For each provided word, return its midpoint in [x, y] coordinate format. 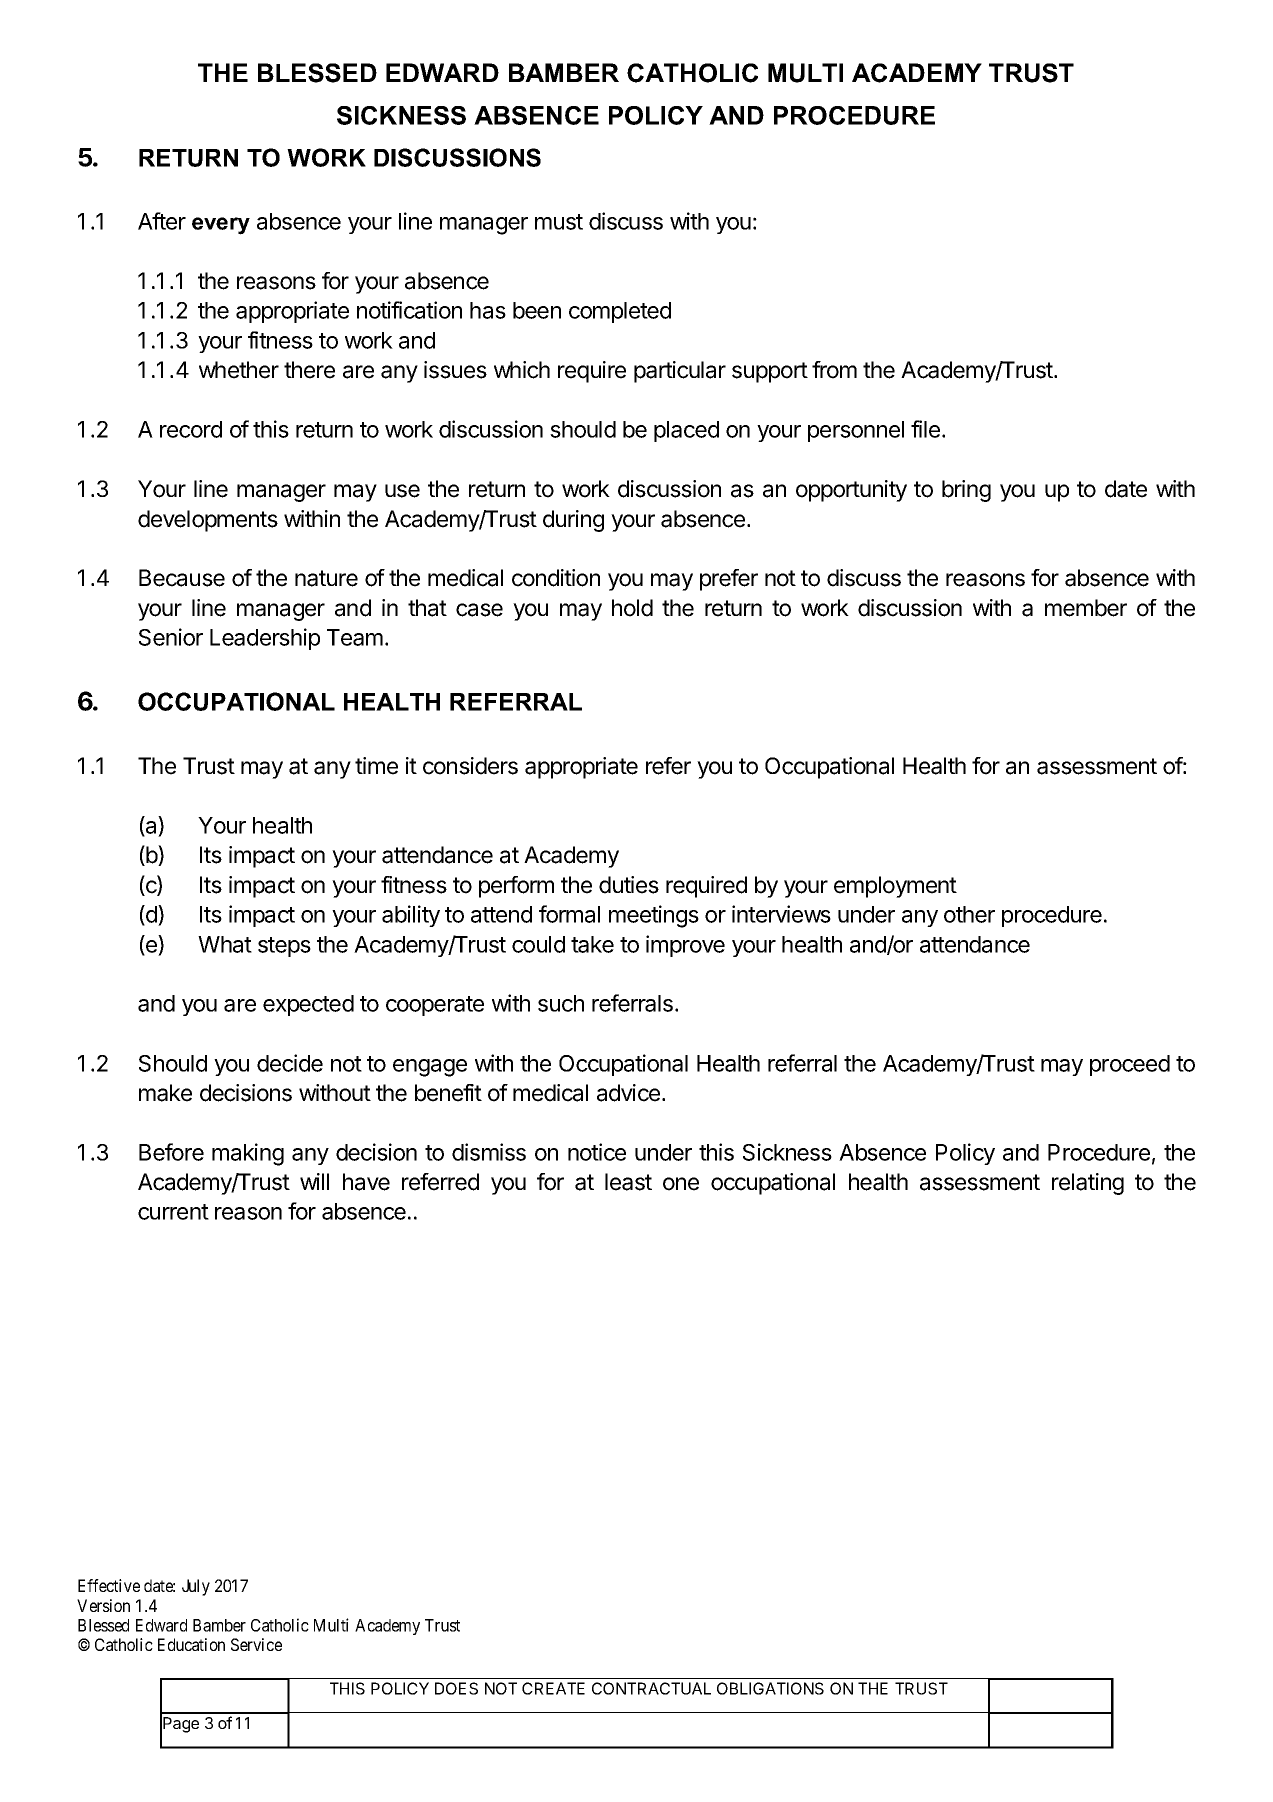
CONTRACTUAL [651, 1688]
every [221, 226]
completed [620, 312]
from [834, 370]
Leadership [265, 639]
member [1086, 608]
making [248, 1154]
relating [1088, 1184]
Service [256, 1644]
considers [470, 766]
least [628, 1182]
